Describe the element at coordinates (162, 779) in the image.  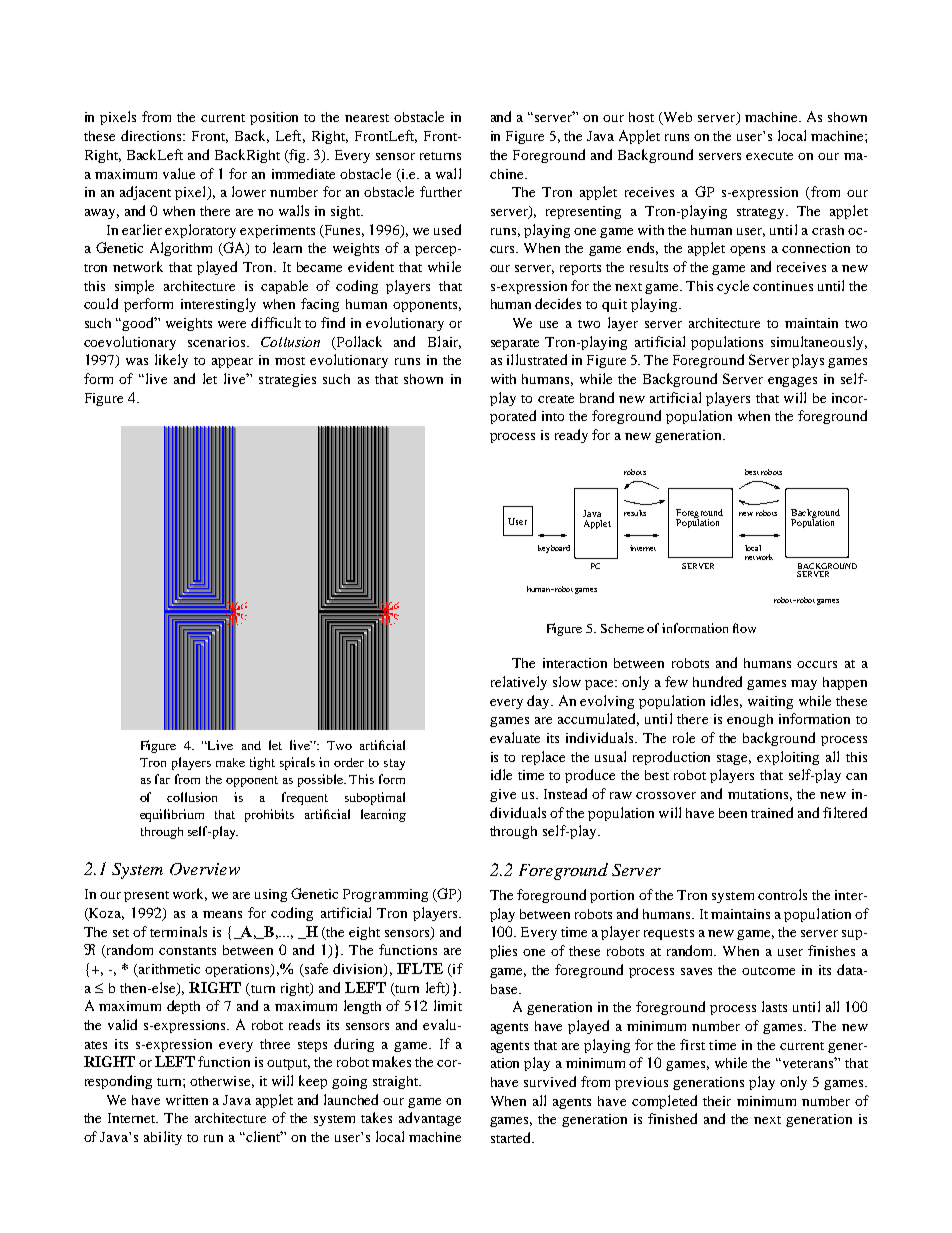
I see `far` at that location.
